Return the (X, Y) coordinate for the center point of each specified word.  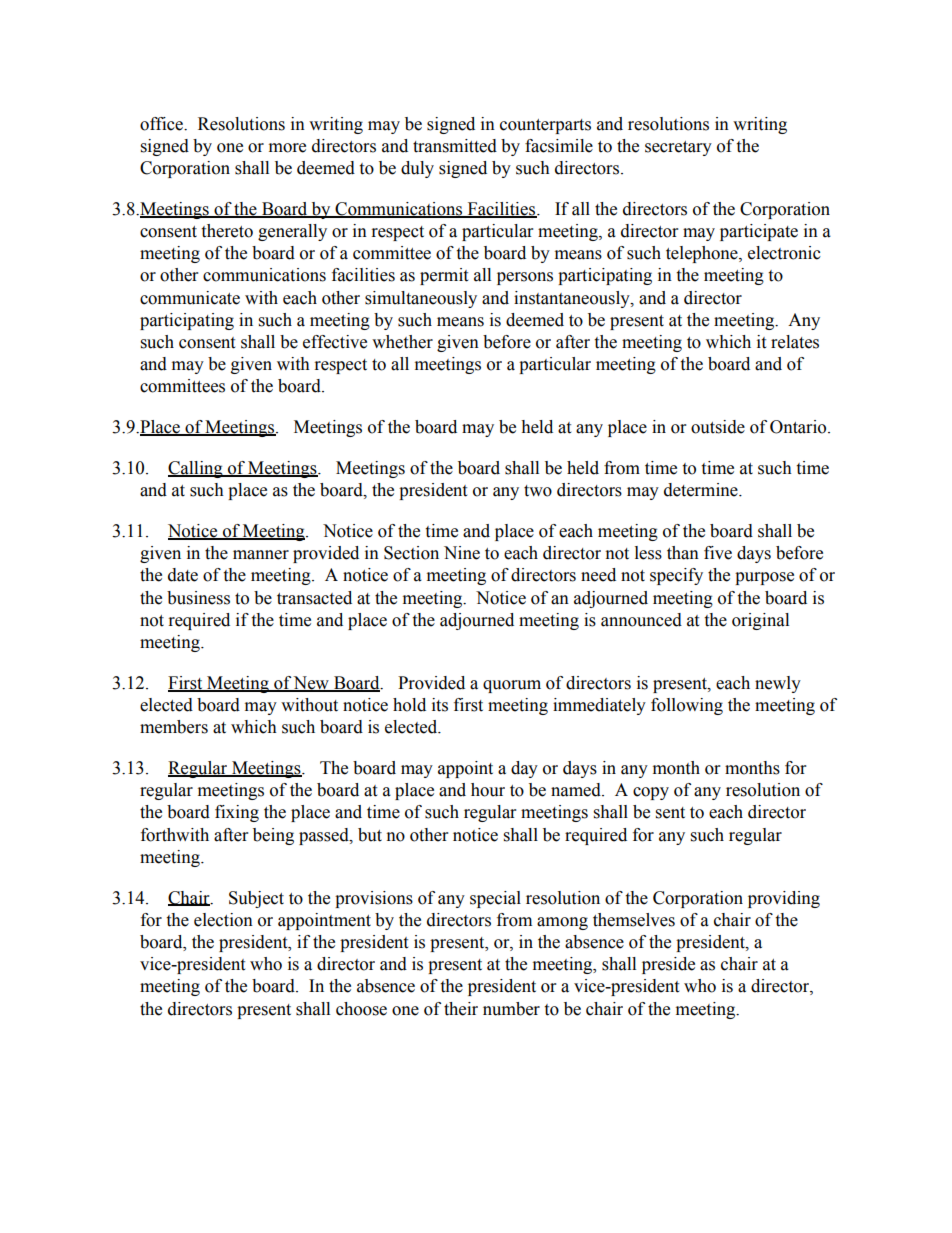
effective (335, 342)
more (287, 148)
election (223, 920)
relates (795, 342)
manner (261, 555)
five (718, 553)
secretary (678, 148)
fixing (237, 813)
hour (488, 790)
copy (651, 793)
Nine (462, 553)
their (461, 1009)
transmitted (455, 146)
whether (402, 342)
